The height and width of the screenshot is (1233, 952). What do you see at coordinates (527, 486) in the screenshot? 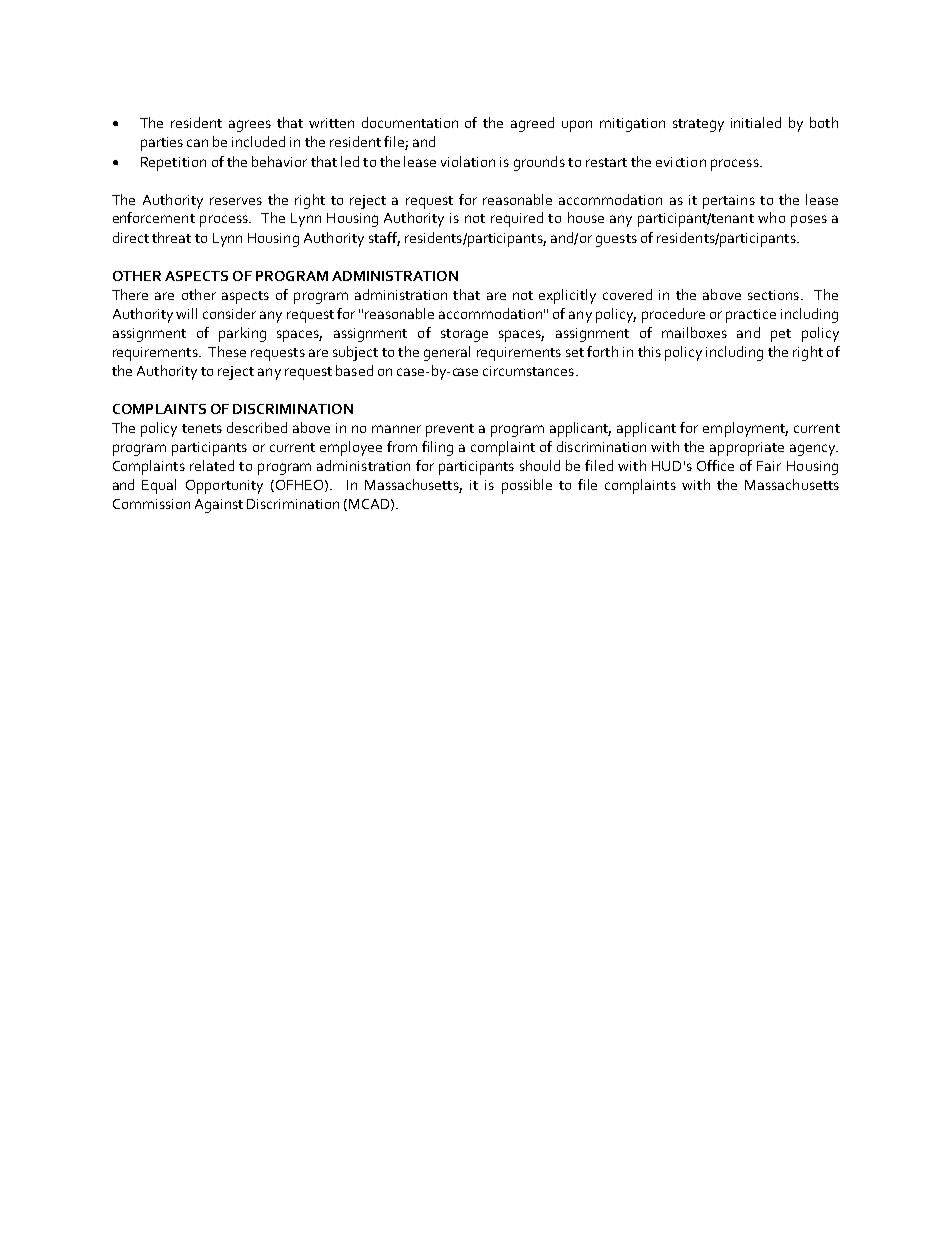
I see `possible` at bounding box center [527, 486].
